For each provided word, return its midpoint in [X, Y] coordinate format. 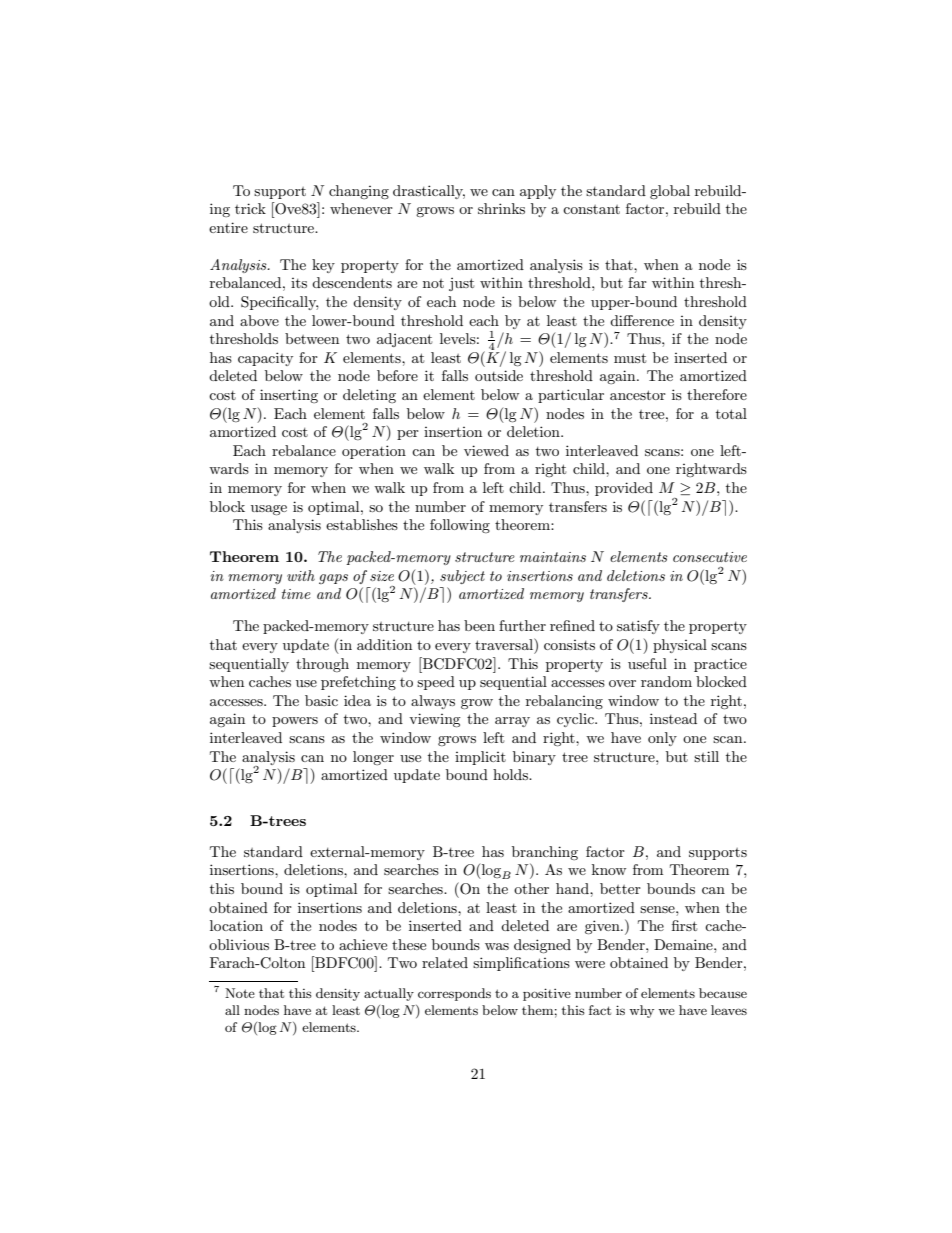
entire [228, 227]
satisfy [638, 627]
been [479, 625]
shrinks [501, 208]
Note [240, 993]
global [670, 192]
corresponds [454, 994]
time [296, 594]
